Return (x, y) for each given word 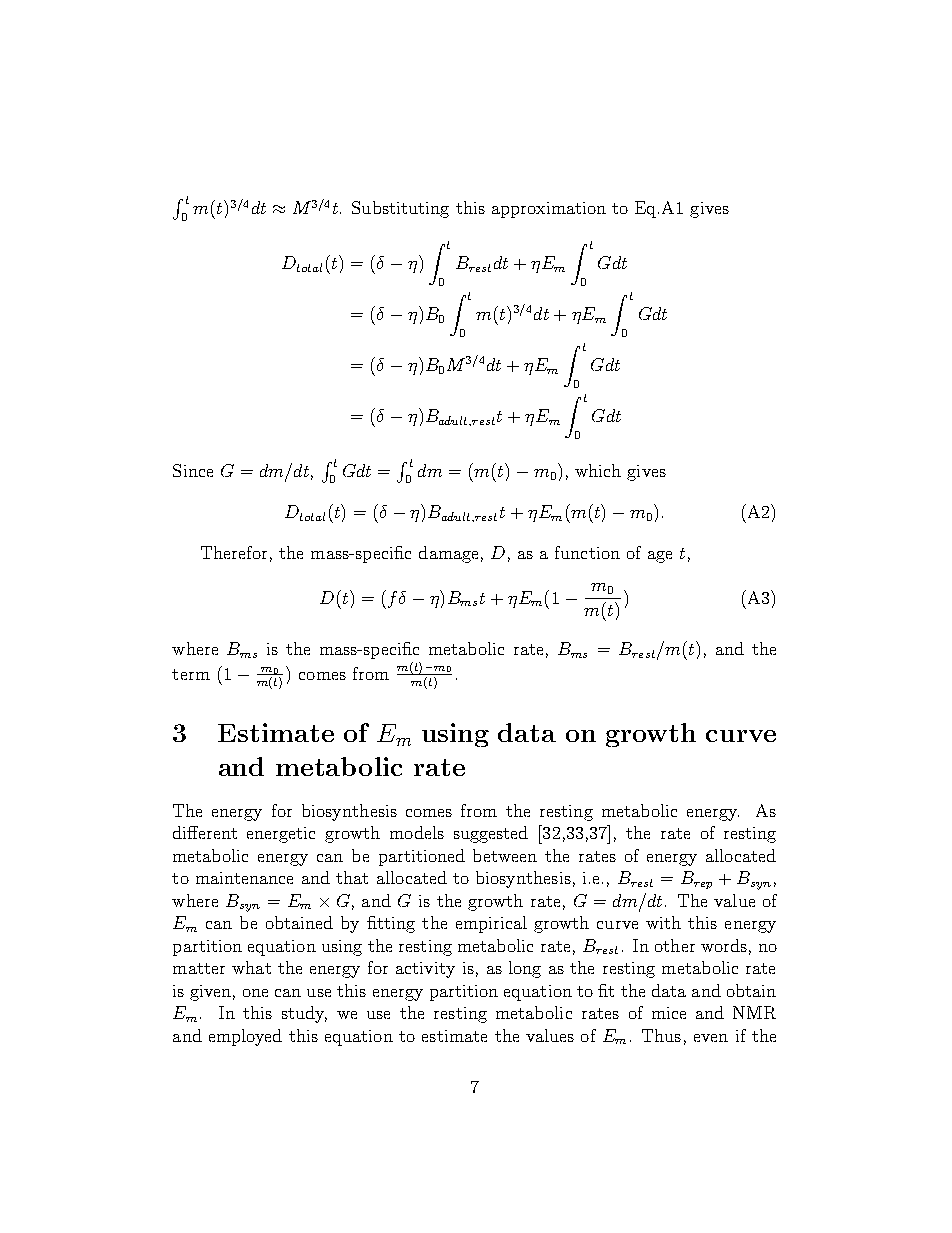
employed (245, 1037)
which (598, 470)
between (505, 855)
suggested (491, 834)
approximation (549, 210)
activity (425, 970)
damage (448, 554)
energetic (281, 835)
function (587, 552)
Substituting (400, 209)
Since (193, 470)
